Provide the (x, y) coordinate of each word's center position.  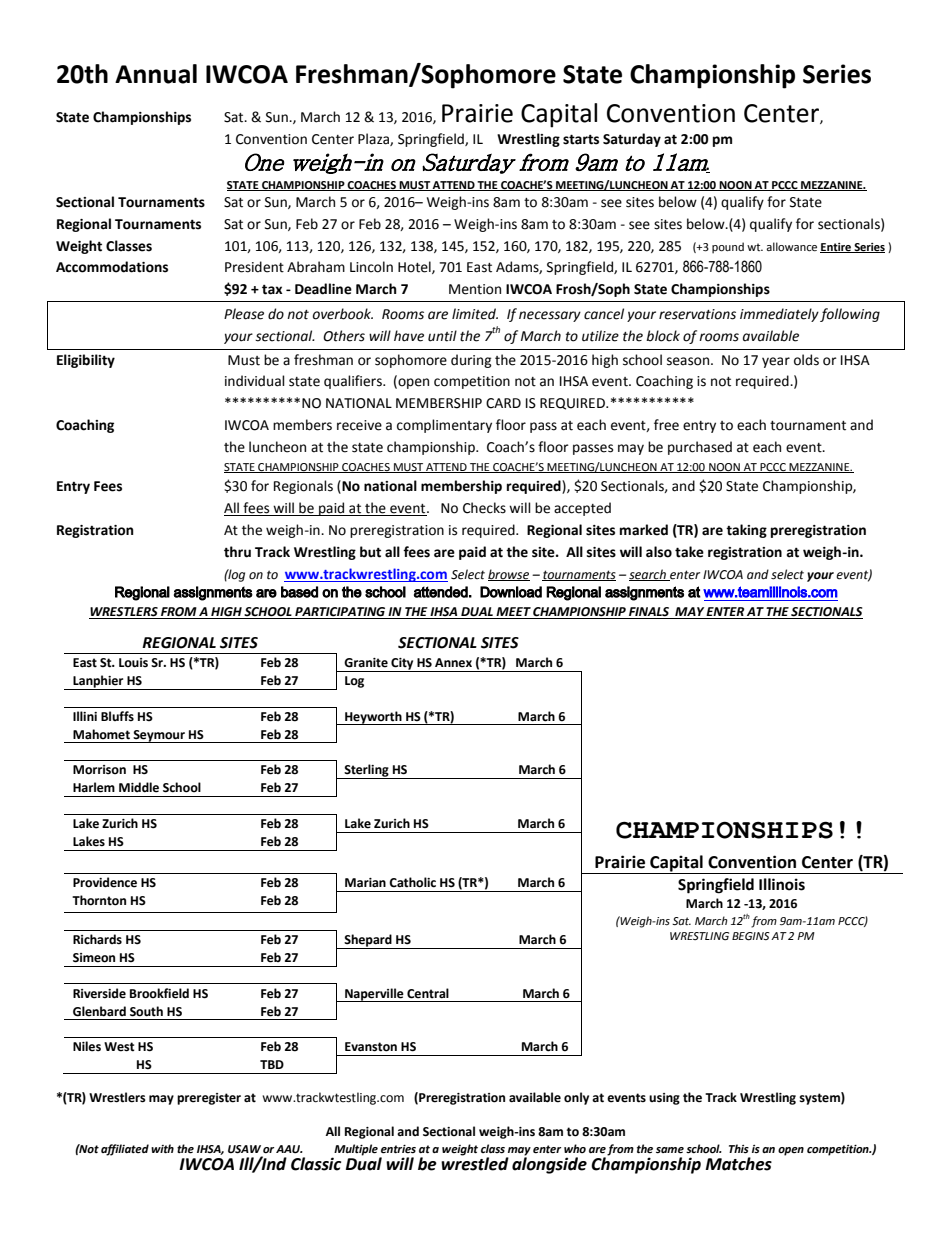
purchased (700, 448)
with (162, 1148)
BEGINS (751, 936)
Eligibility (86, 361)
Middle (139, 787)
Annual (156, 74)
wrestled (475, 1163)
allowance (791, 247)
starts (581, 139)
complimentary (444, 426)
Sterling (366, 771)
